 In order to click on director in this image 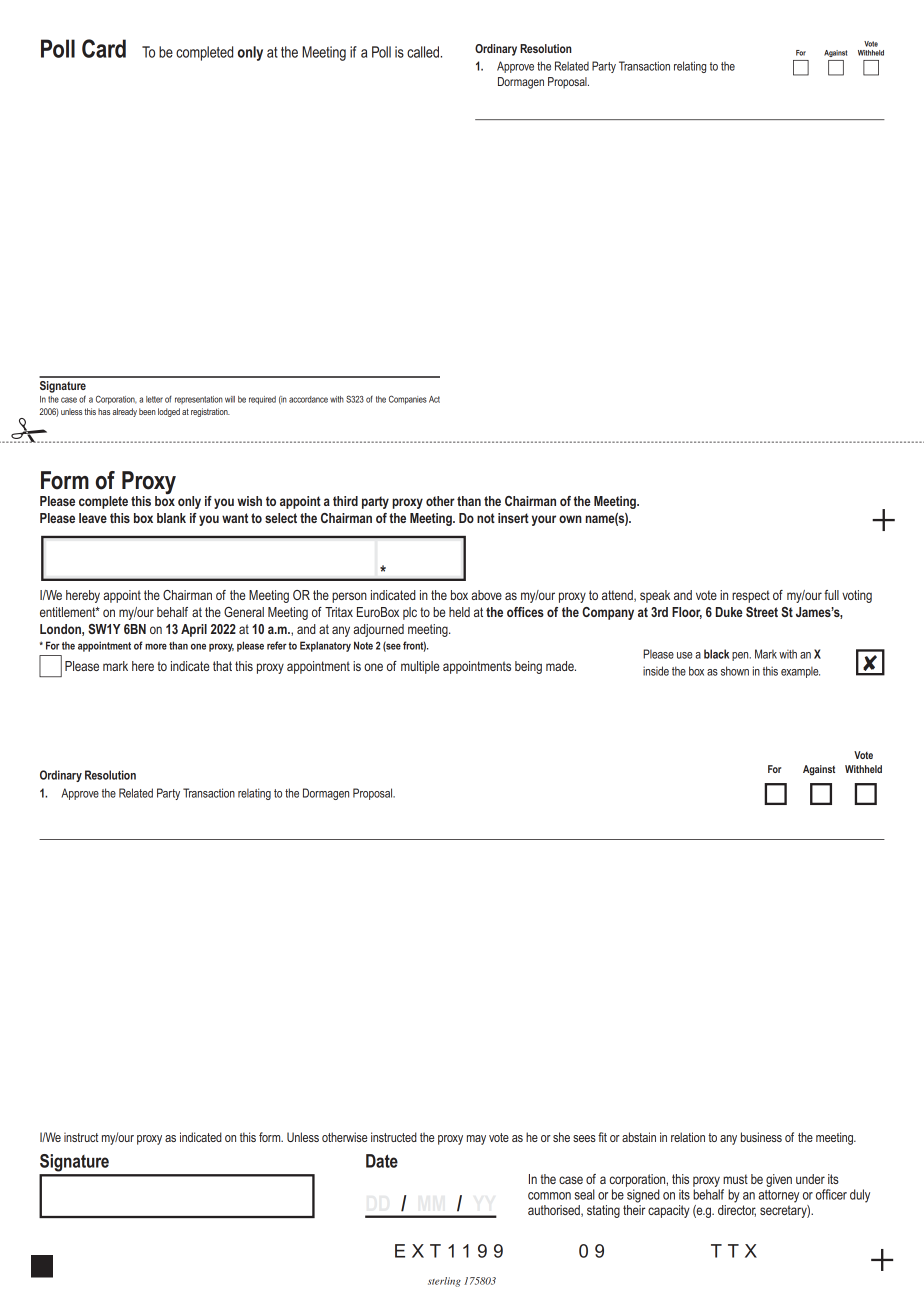, I will do `click(737, 1211)`.
